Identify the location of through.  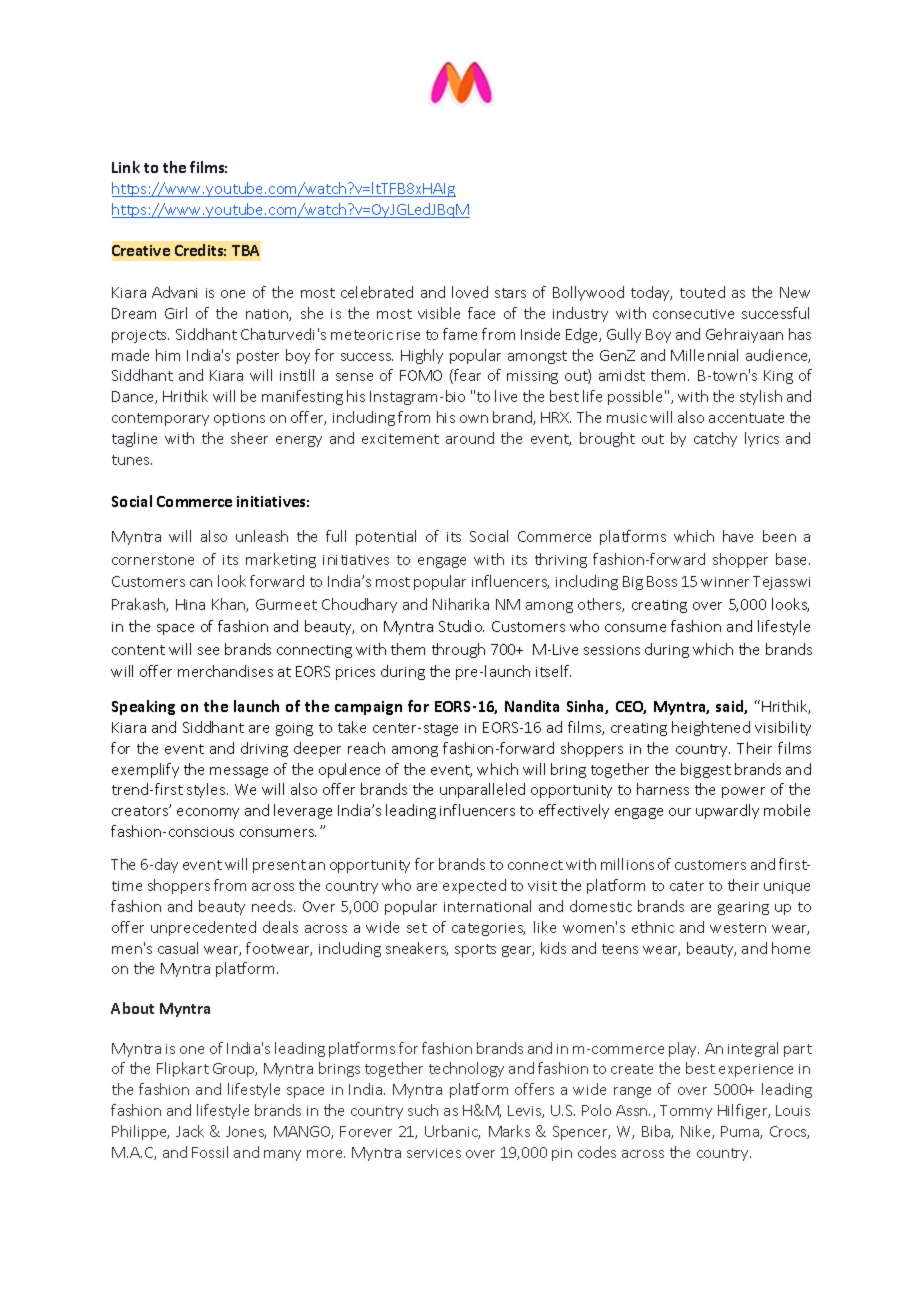
(458, 650).
